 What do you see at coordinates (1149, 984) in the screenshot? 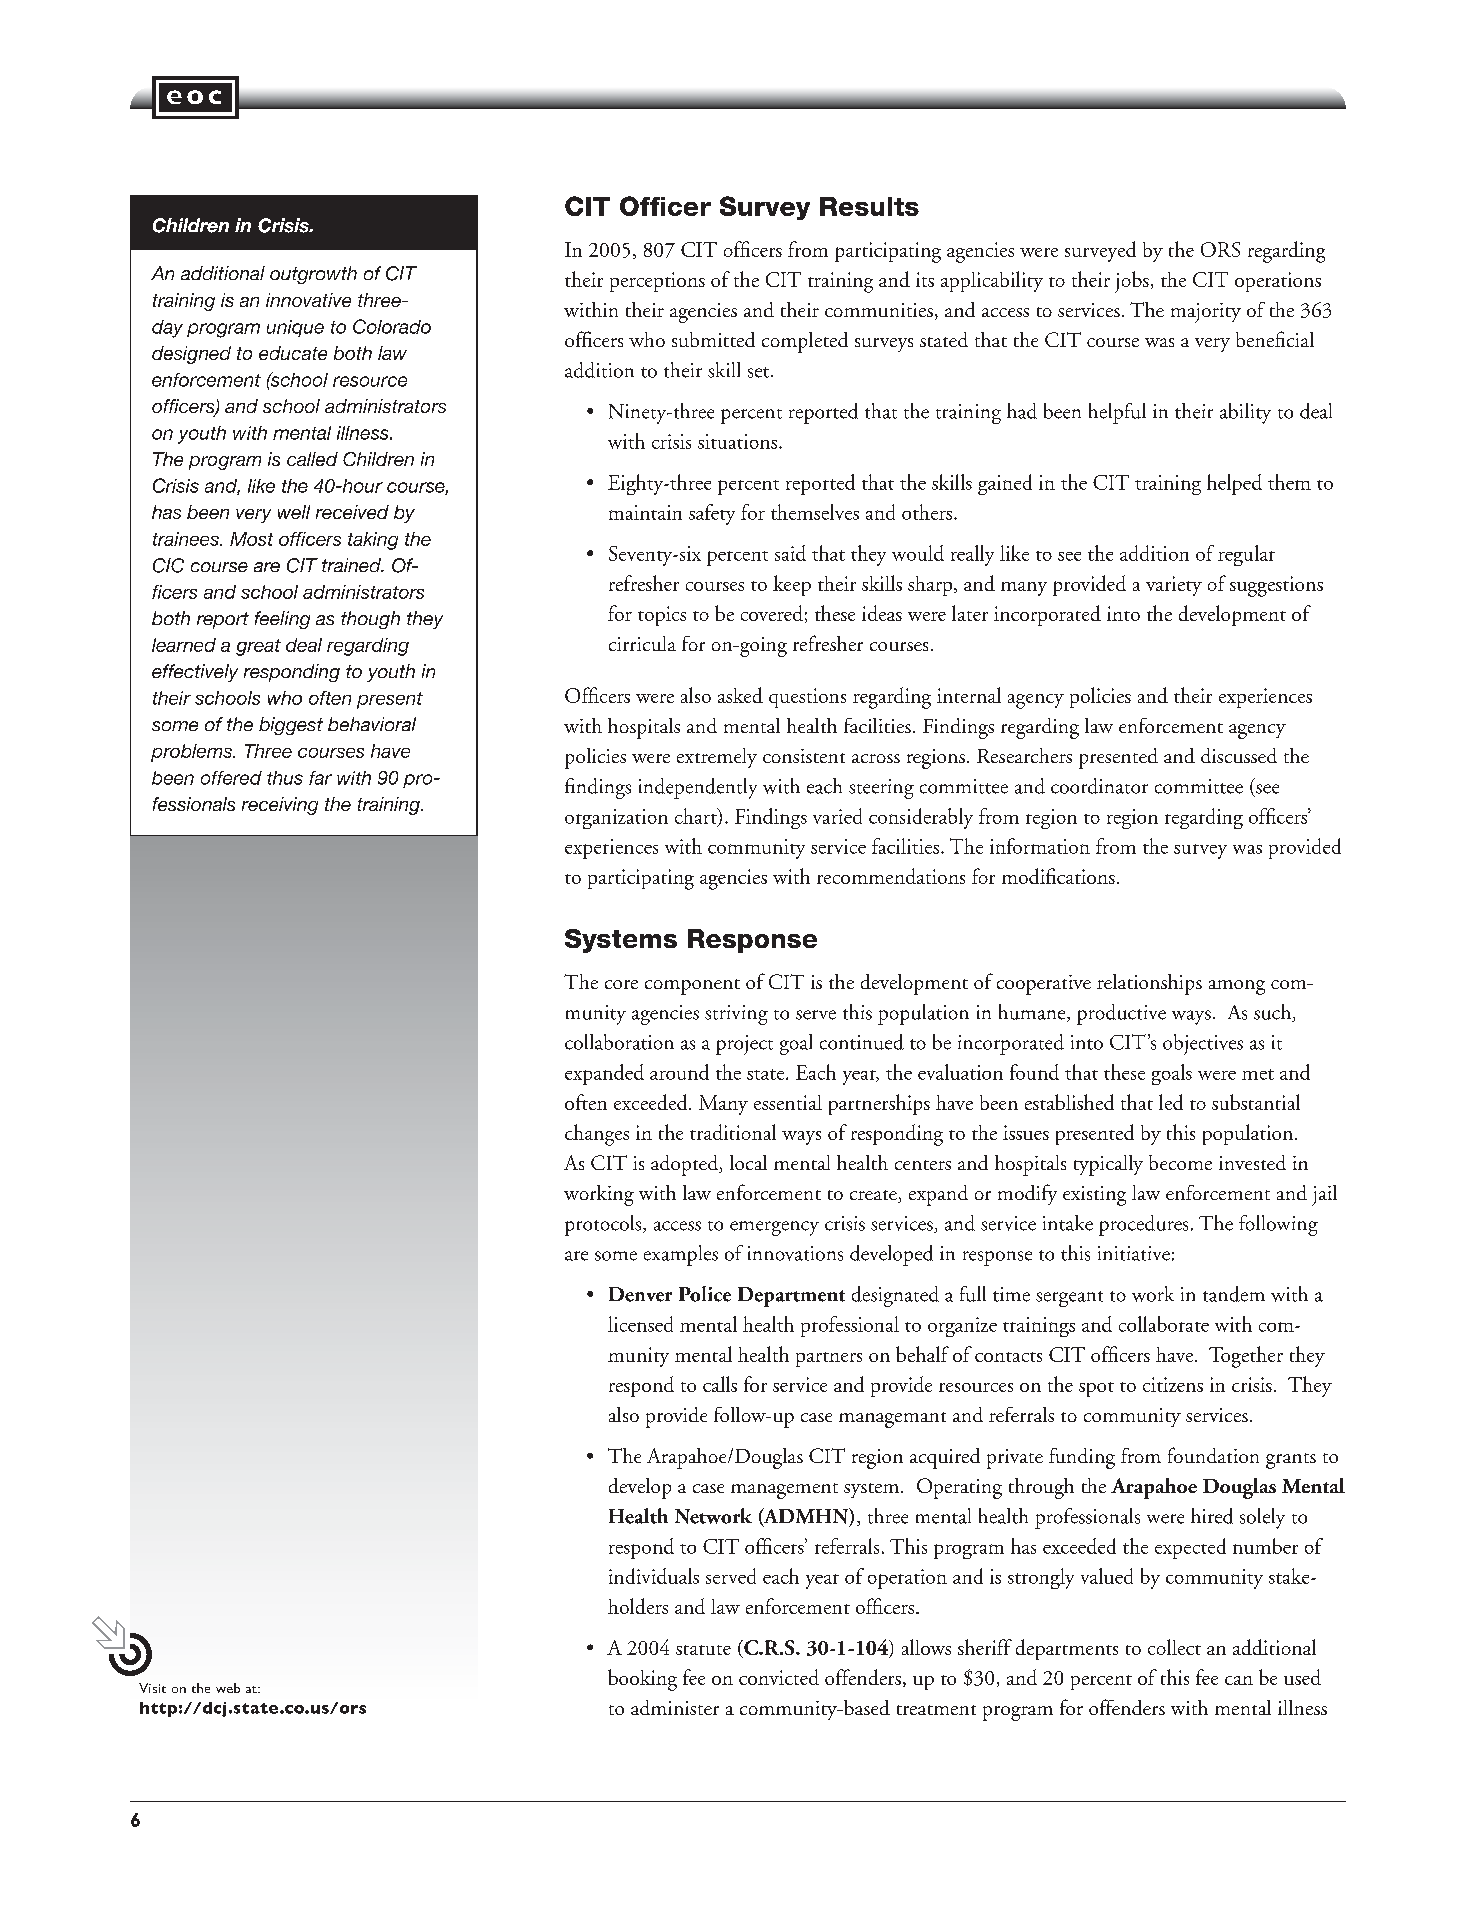
I see `relationships` at bounding box center [1149, 984].
